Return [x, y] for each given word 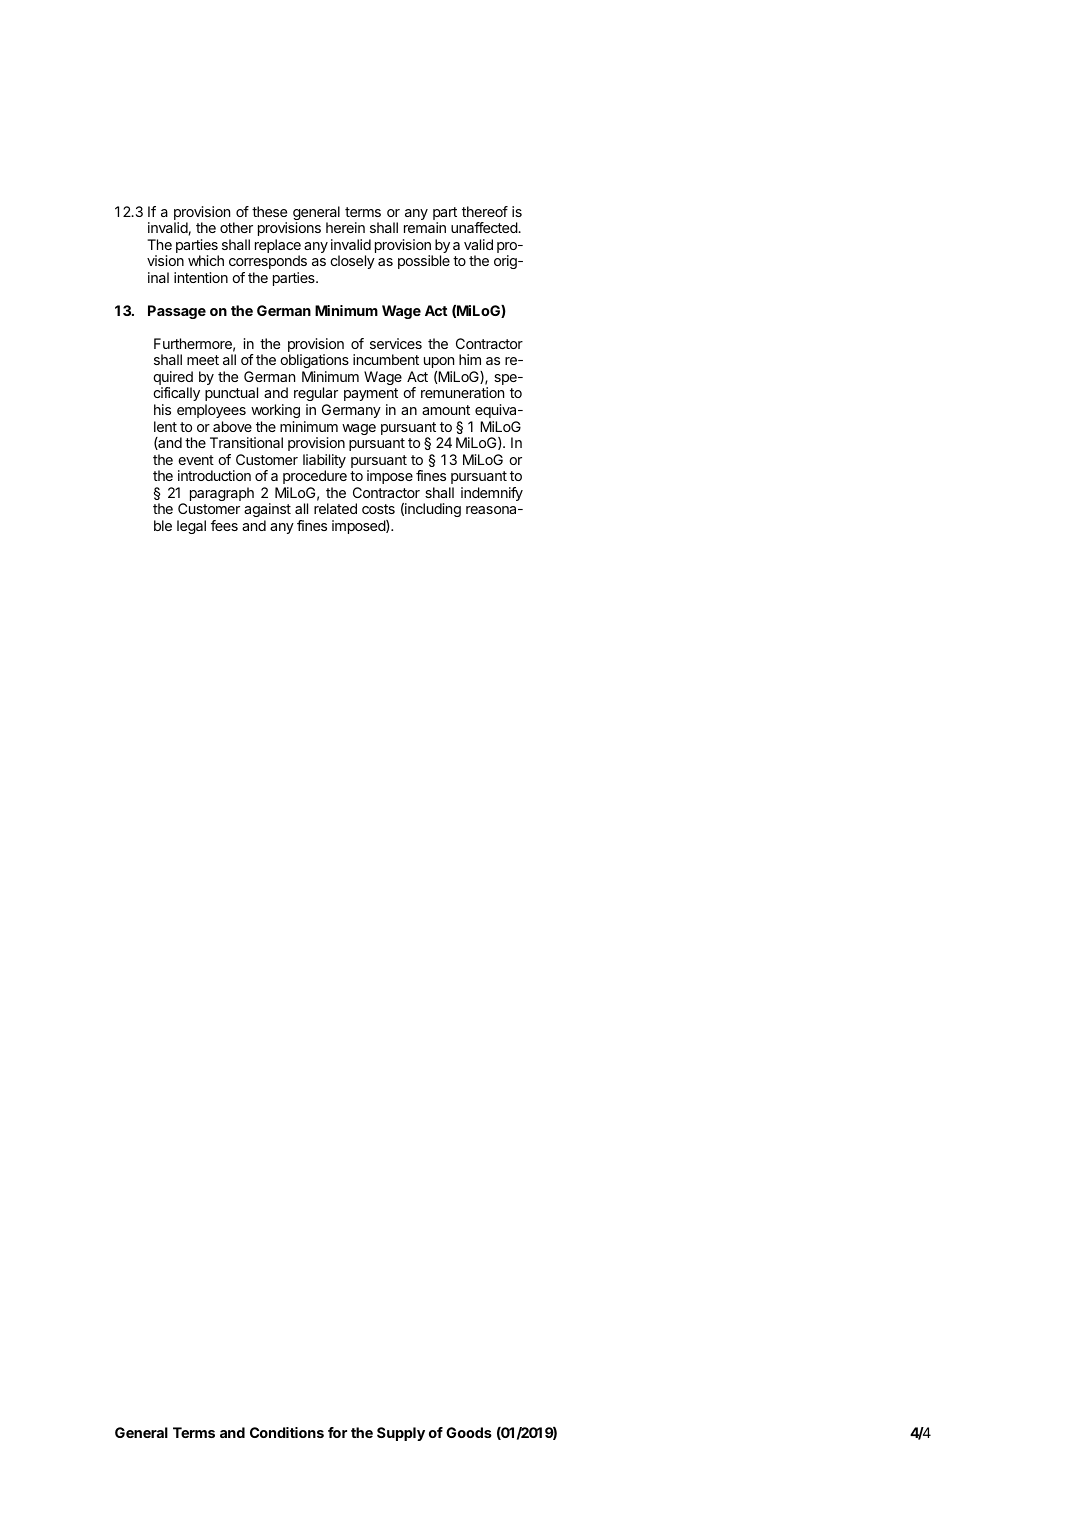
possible [424, 262]
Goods [469, 1432]
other [236, 227]
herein [345, 227]
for [337, 1432]
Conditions [287, 1432]
